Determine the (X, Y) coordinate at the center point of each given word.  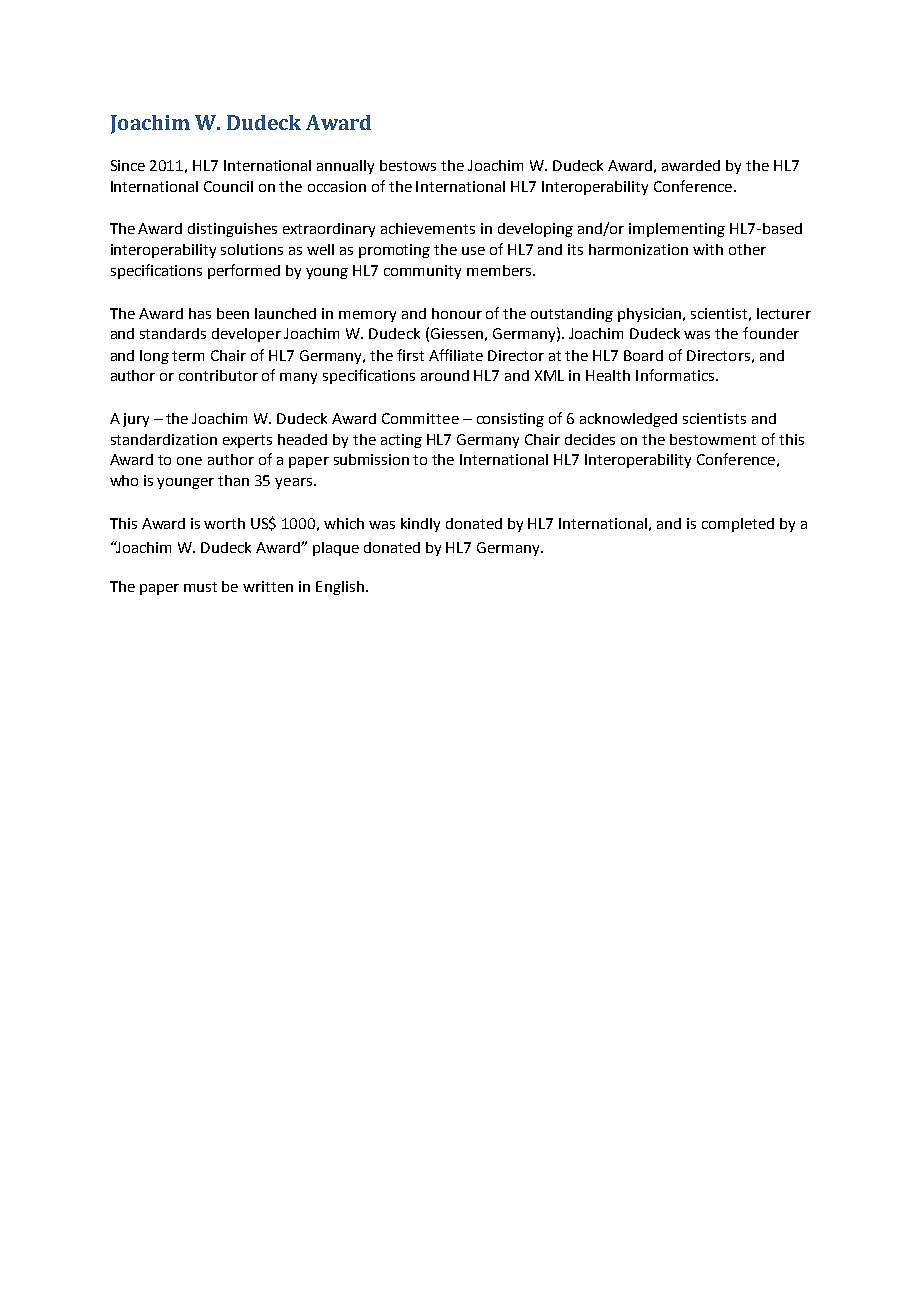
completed (738, 525)
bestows (408, 165)
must (200, 587)
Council (228, 186)
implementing (677, 230)
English (340, 588)
